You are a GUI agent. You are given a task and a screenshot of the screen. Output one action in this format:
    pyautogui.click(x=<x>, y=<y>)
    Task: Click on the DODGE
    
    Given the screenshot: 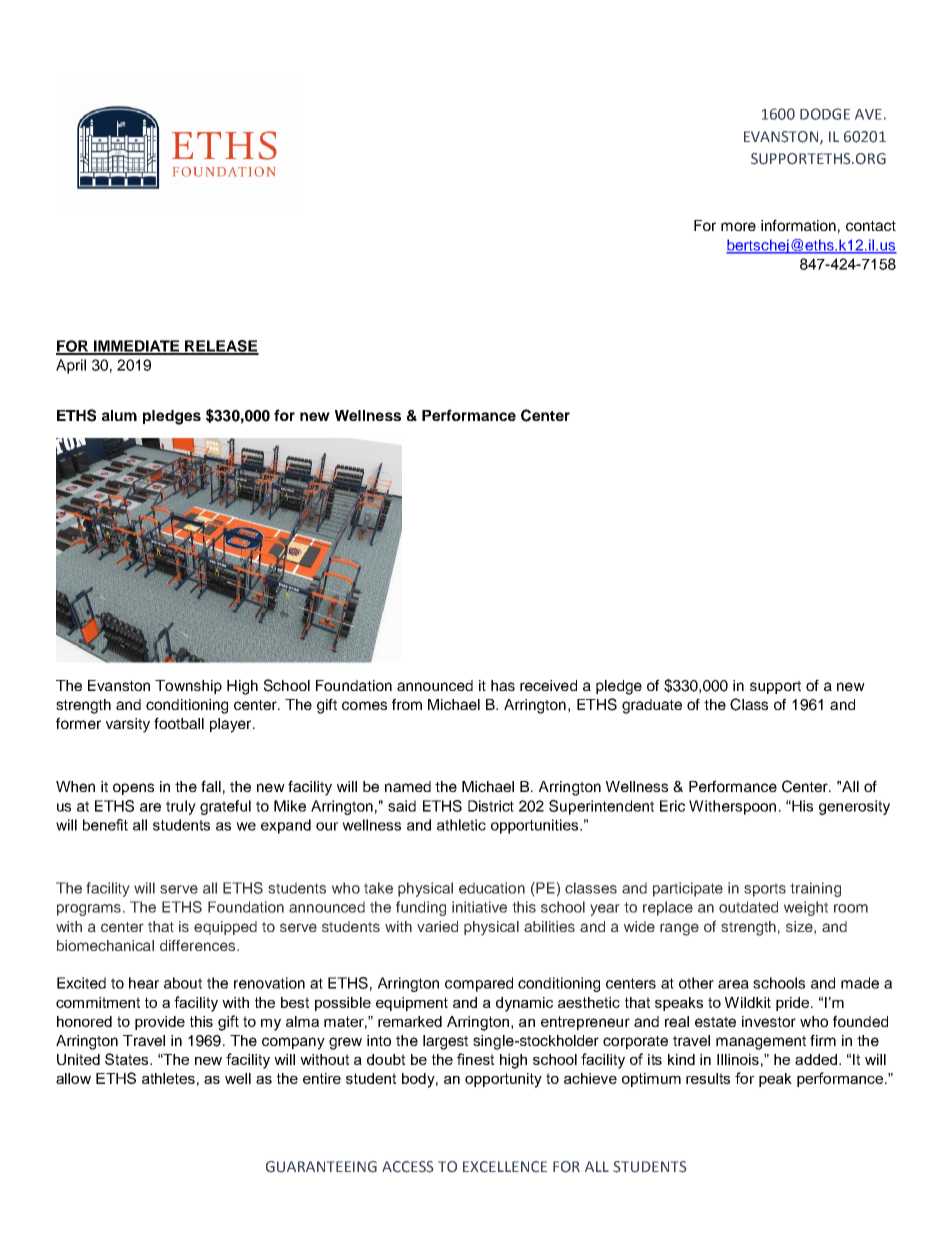 What is the action you would take?
    pyautogui.click(x=825, y=114)
